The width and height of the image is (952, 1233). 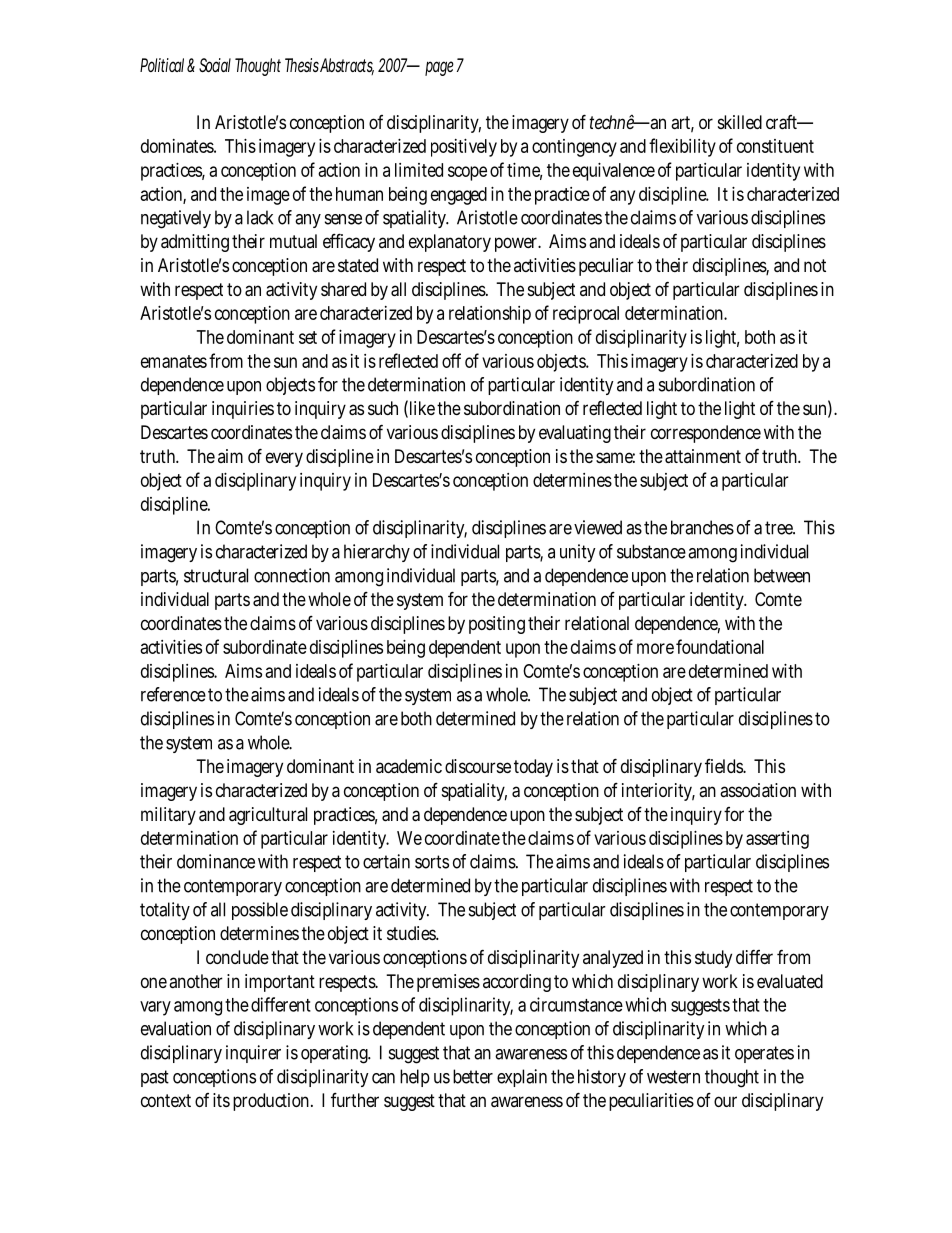 I want to click on skilled, so click(x=740, y=122).
